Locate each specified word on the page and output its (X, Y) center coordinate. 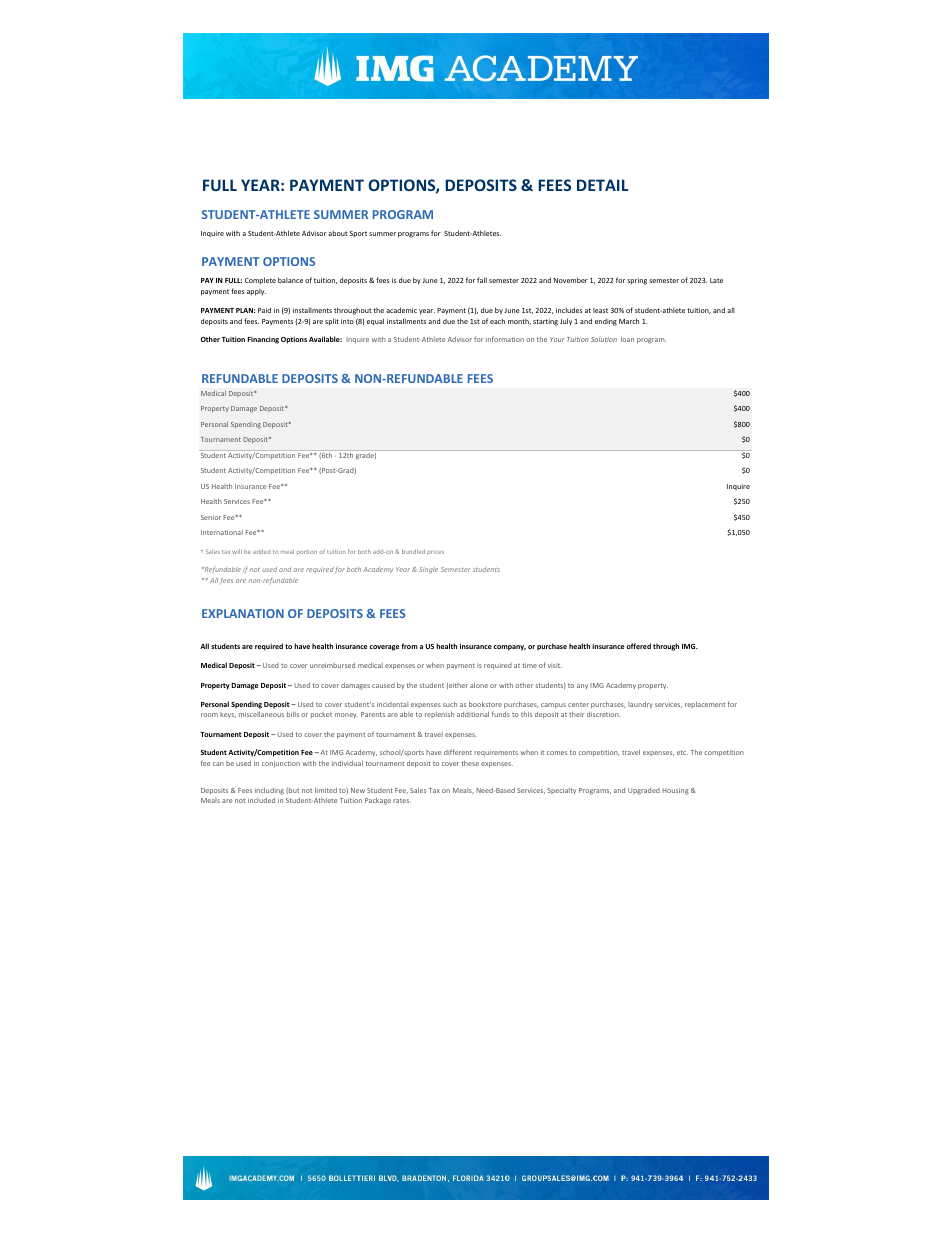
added (262, 551)
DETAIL (602, 185)
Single (428, 570)
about (338, 233)
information (505, 339)
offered (639, 646)
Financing (263, 340)
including (269, 791)
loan (627, 339)
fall (482, 280)
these (470, 763)
